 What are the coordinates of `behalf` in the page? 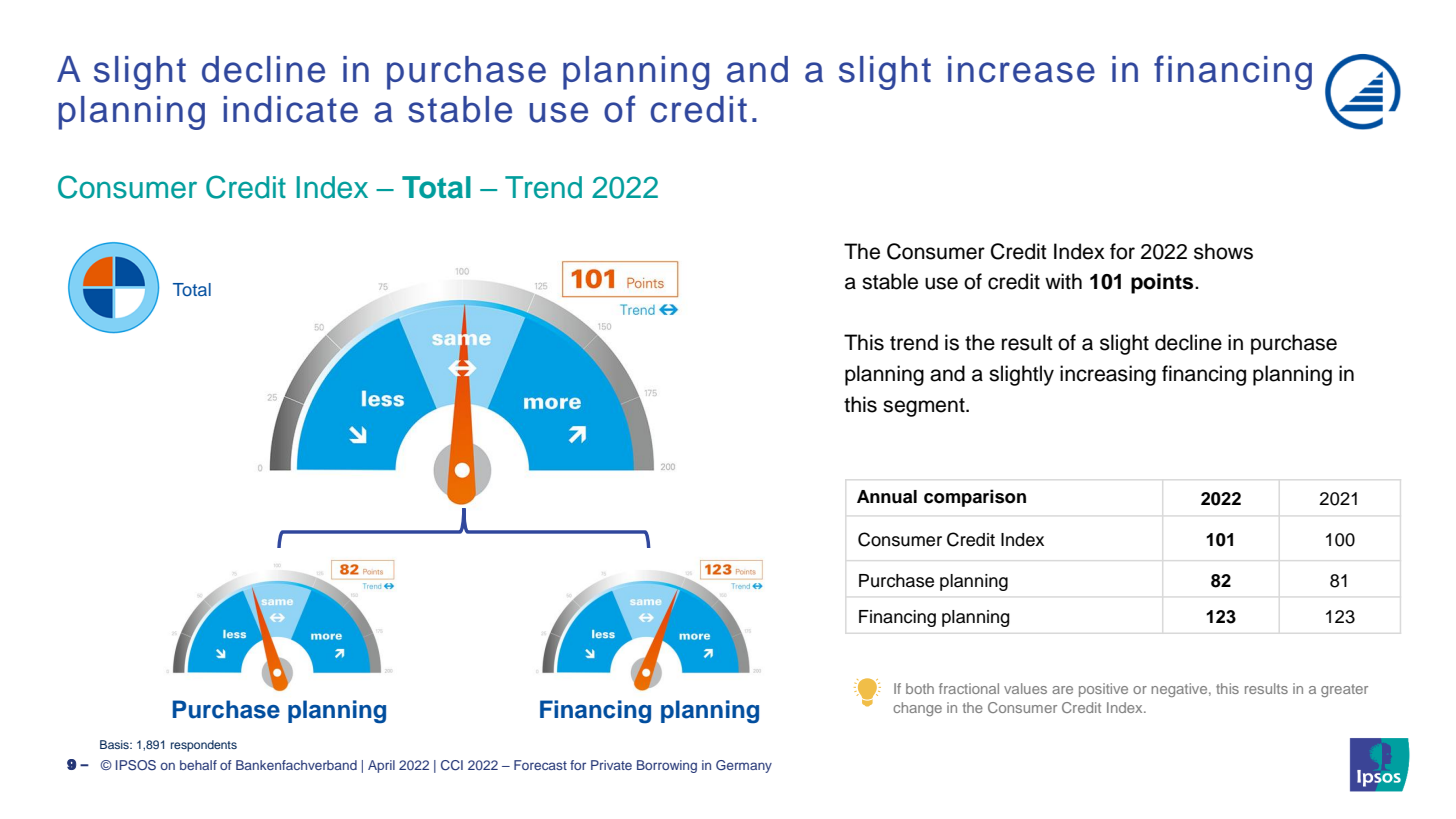 It's located at (198, 765).
